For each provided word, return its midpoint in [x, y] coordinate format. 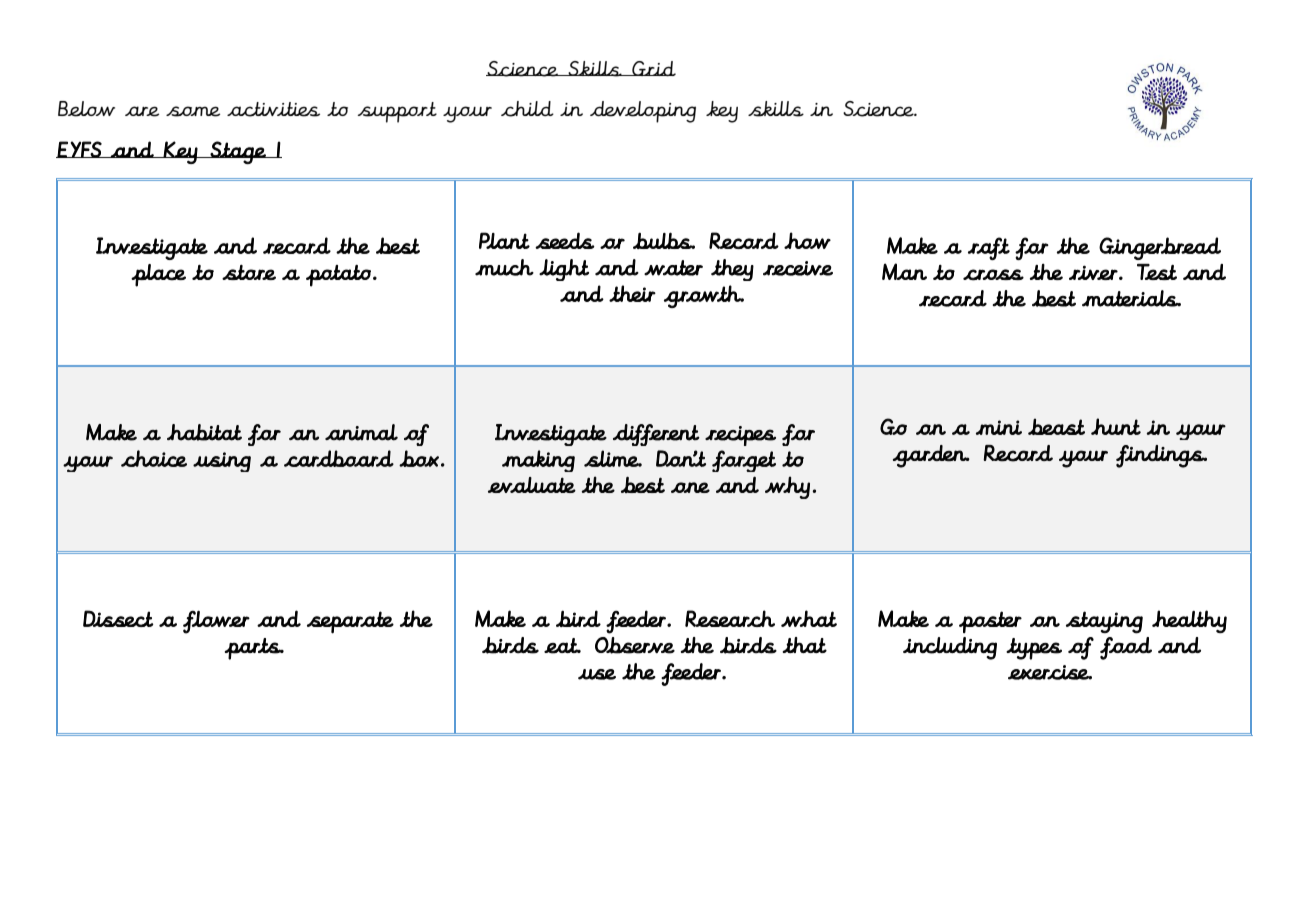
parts [254, 649]
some [193, 111]
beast [1056, 426]
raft [989, 248]
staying [1104, 622]
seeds [565, 240]
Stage [238, 152]
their [632, 293]
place [158, 275]
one [690, 487]
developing [643, 112]
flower [216, 622]
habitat [204, 432]
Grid [653, 68]
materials [1131, 298]
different [656, 435]
